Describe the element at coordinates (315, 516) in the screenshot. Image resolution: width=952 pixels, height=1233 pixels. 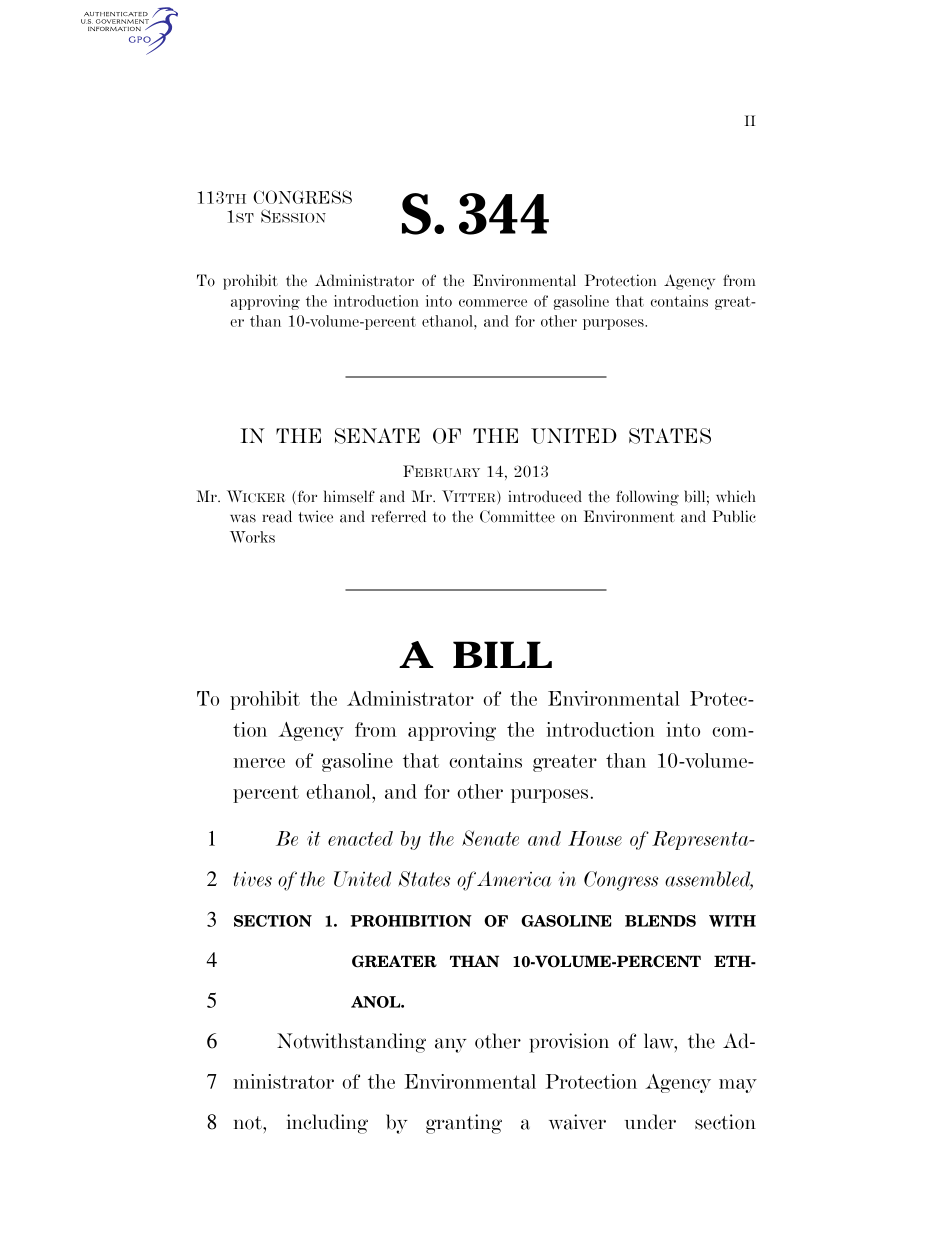
I see `twice` at that location.
